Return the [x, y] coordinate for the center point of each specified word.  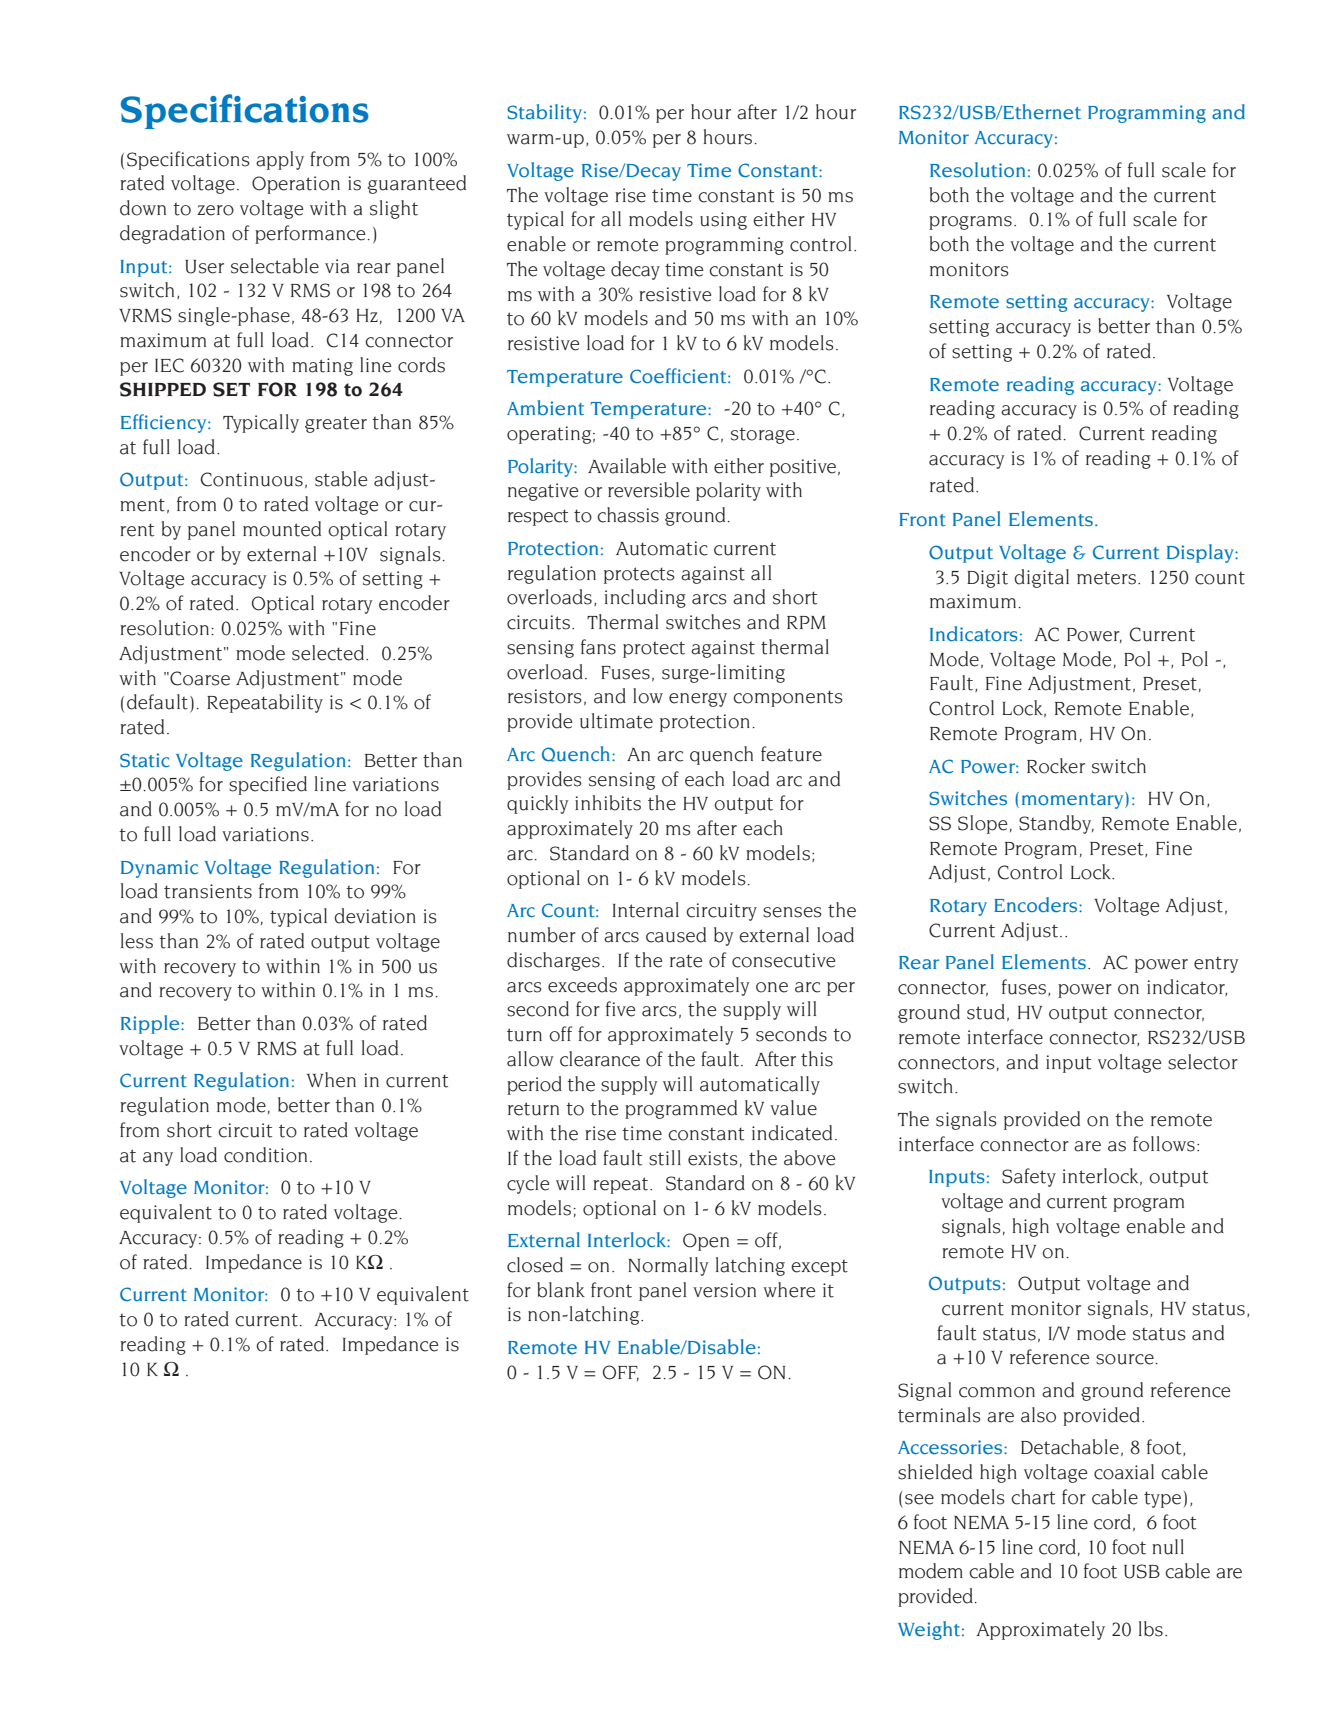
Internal [646, 910]
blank [561, 1290]
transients [208, 891]
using [723, 221]
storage [763, 435]
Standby [1056, 824]
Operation [296, 185]
